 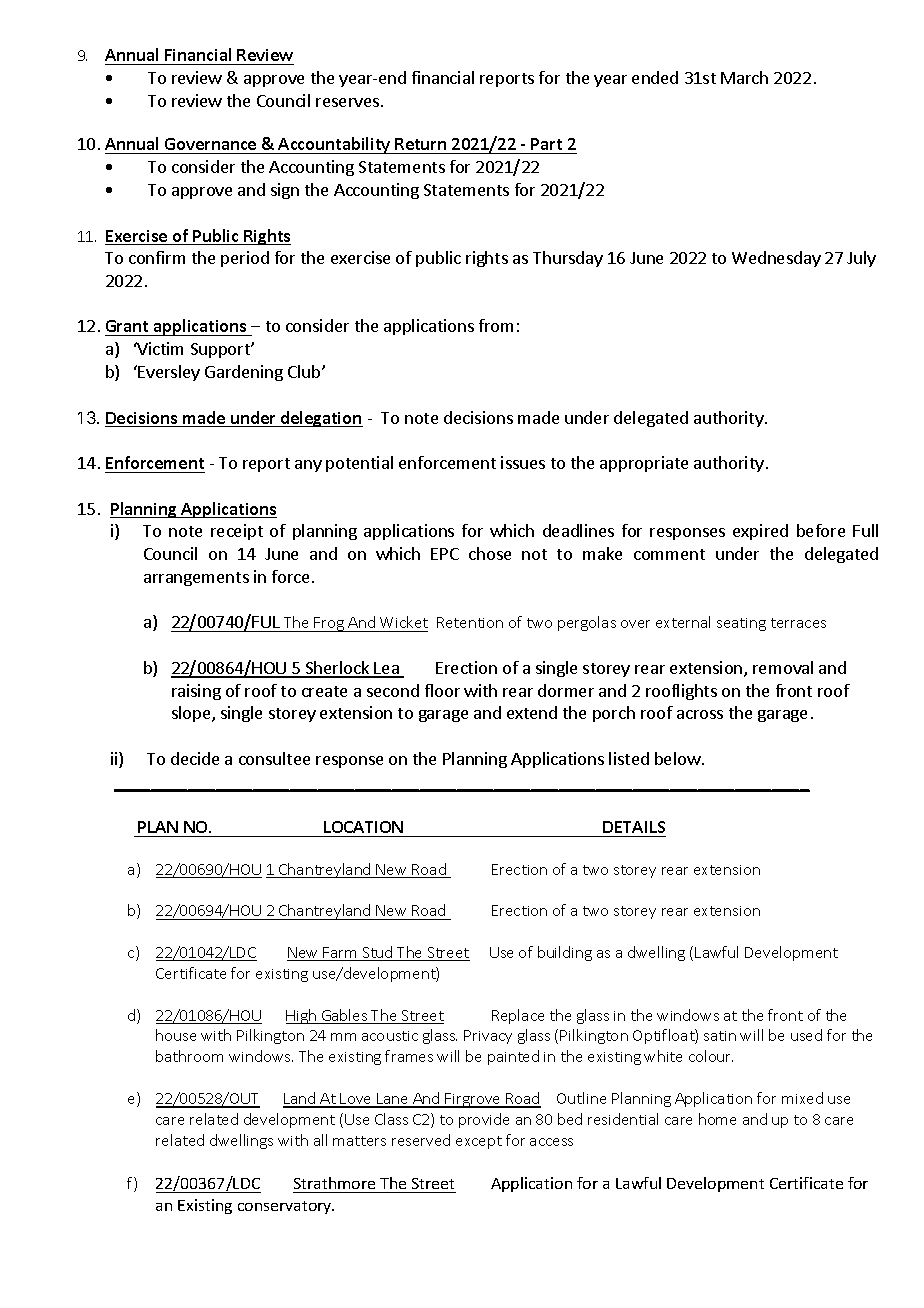 I want to click on March, so click(x=744, y=77).
